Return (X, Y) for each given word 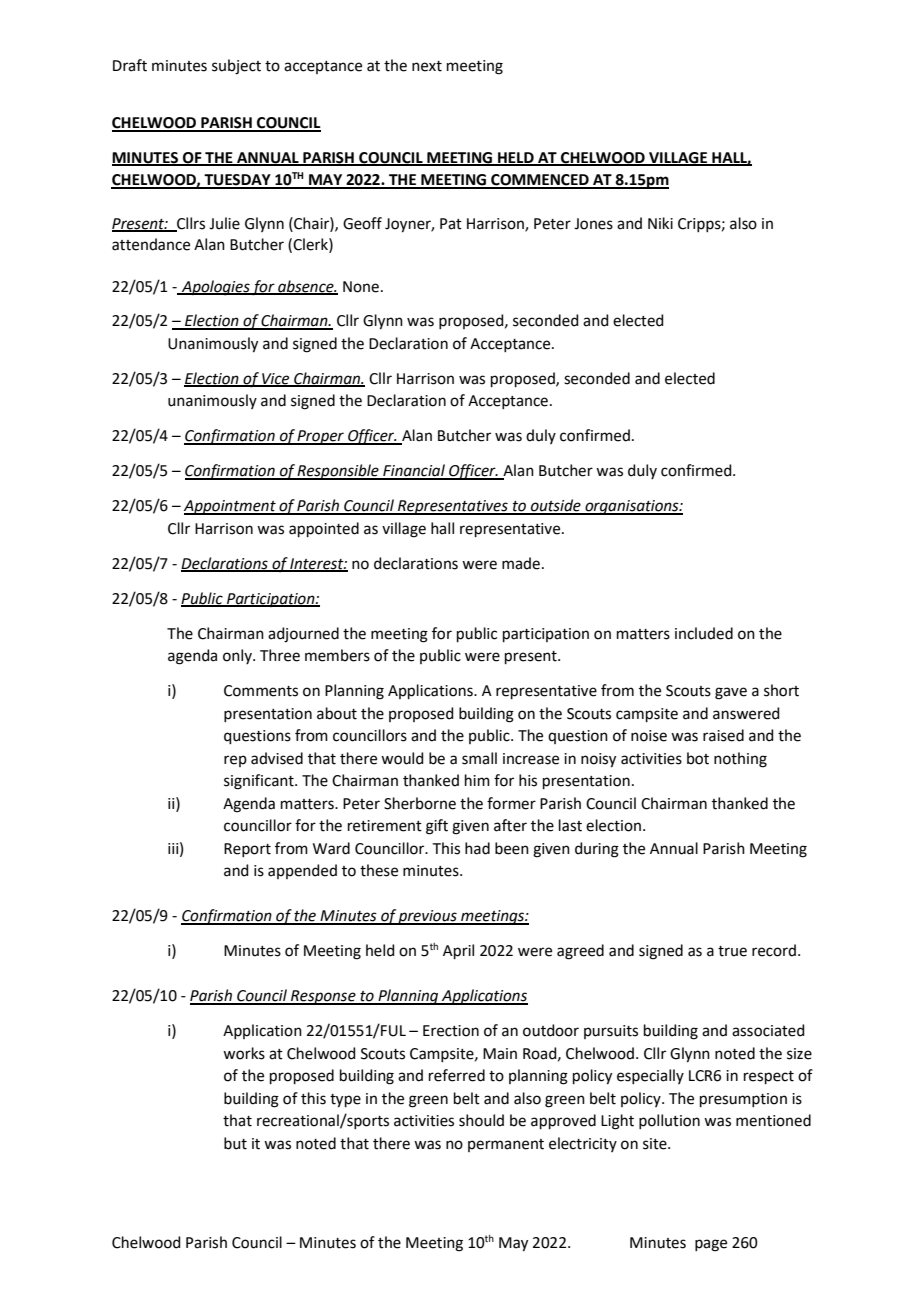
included (704, 633)
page (711, 1245)
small (479, 758)
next (427, 66)
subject (236, 67)
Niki (660, 223)
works (244, 1053)
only (238, 656)
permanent (506, 1145)
